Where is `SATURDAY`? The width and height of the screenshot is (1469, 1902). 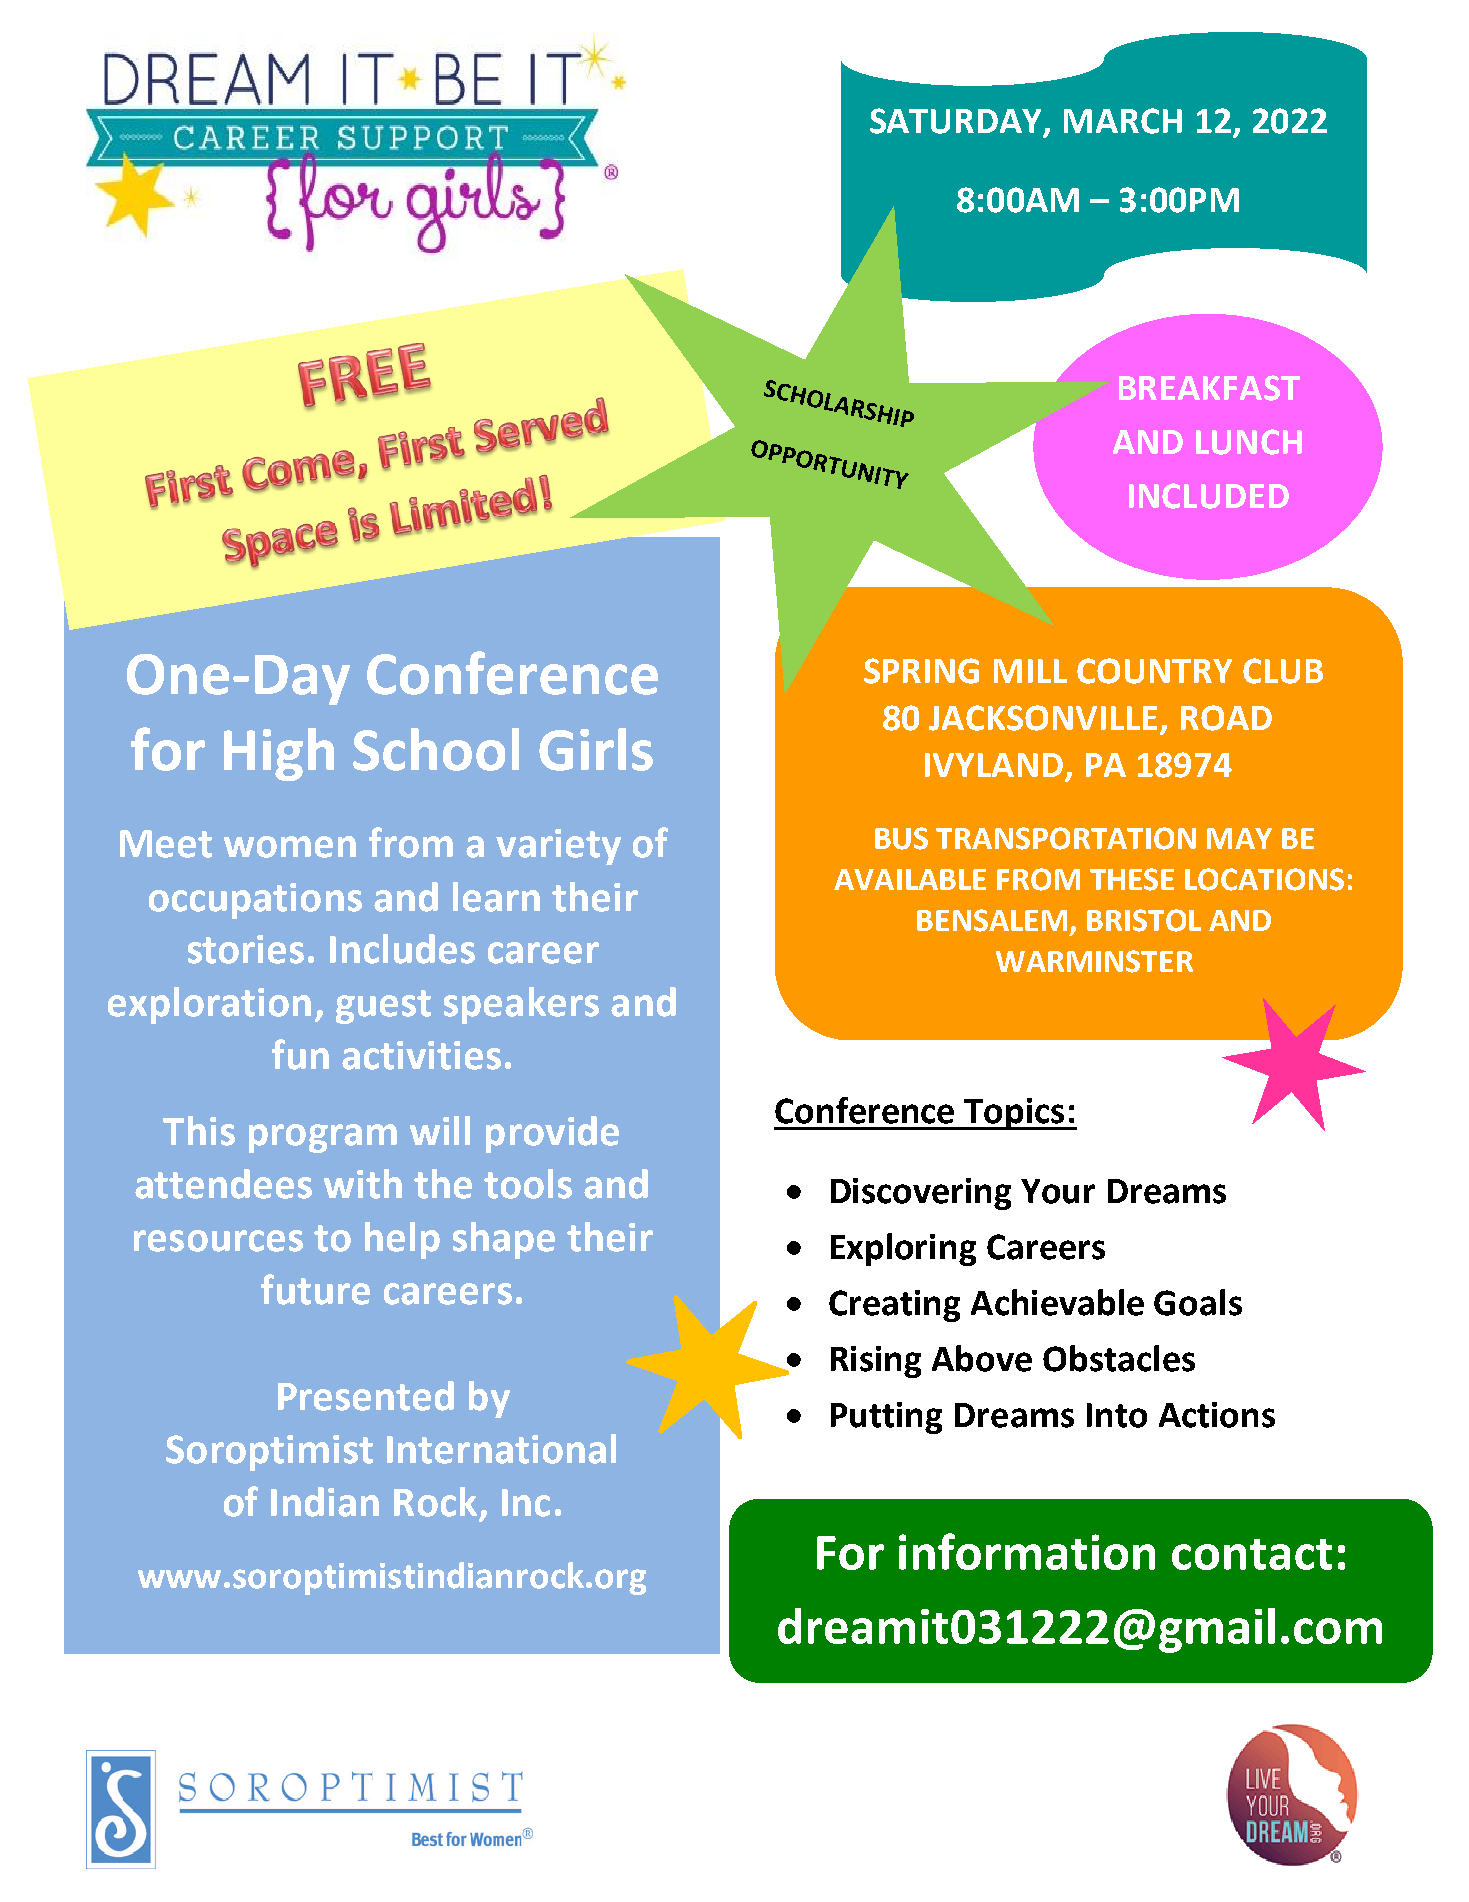
SATURDAY is located at coordinates (957, 122).
